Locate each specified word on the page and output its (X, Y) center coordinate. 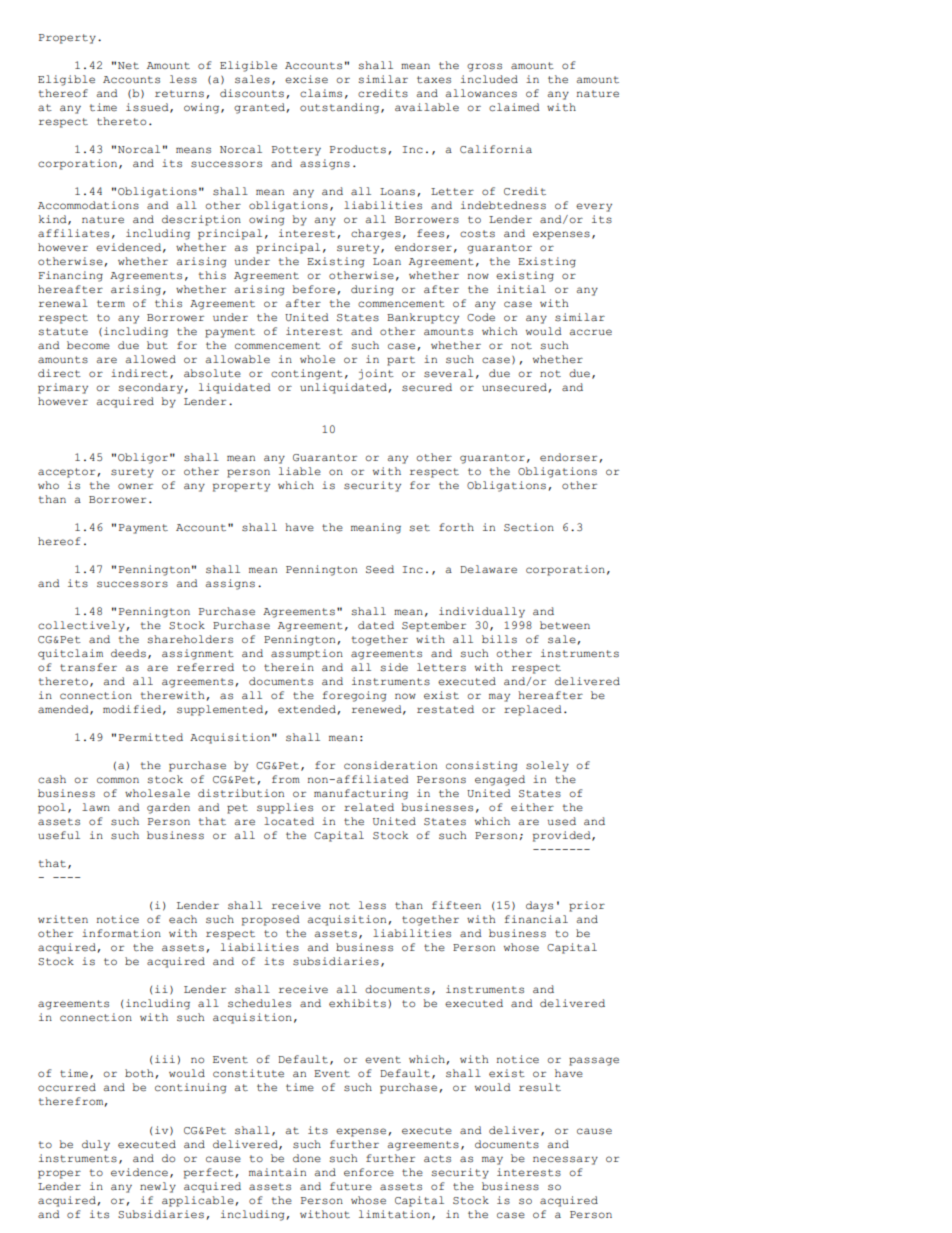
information (121, 933)
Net (128, 66)
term (111, 304)
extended (308, 710)
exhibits (357, 1003)
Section (529, 527)
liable (300, 471)
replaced (533, 710)
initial (521, 289)
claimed (514, 107)
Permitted (151, 737)
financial (536, 919)
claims (321, 93)
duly (96, 1145)
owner (135, 486)
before (315, 290)
